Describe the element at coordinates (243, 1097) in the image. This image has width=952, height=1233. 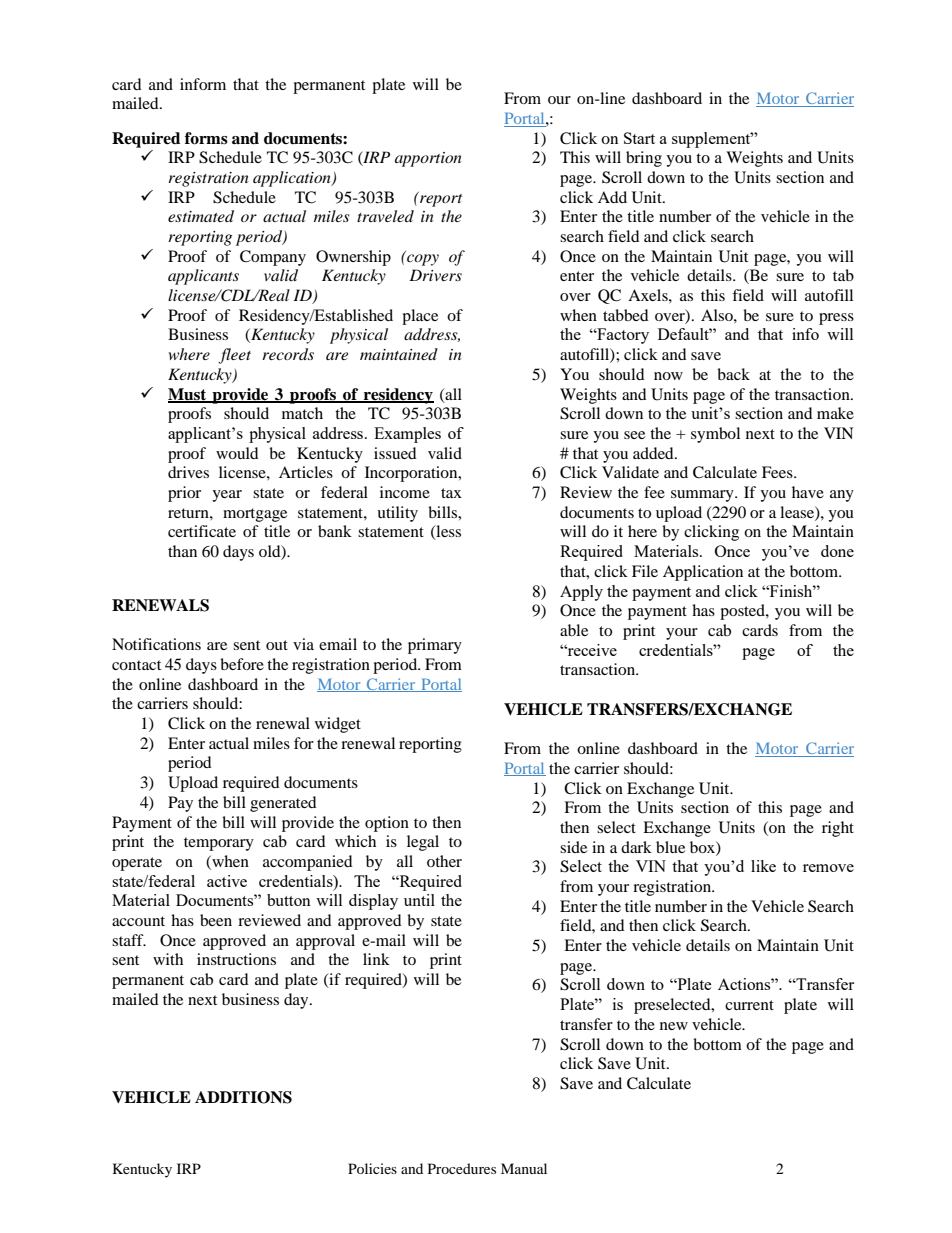
I see `ADDITIONS` at that location.
